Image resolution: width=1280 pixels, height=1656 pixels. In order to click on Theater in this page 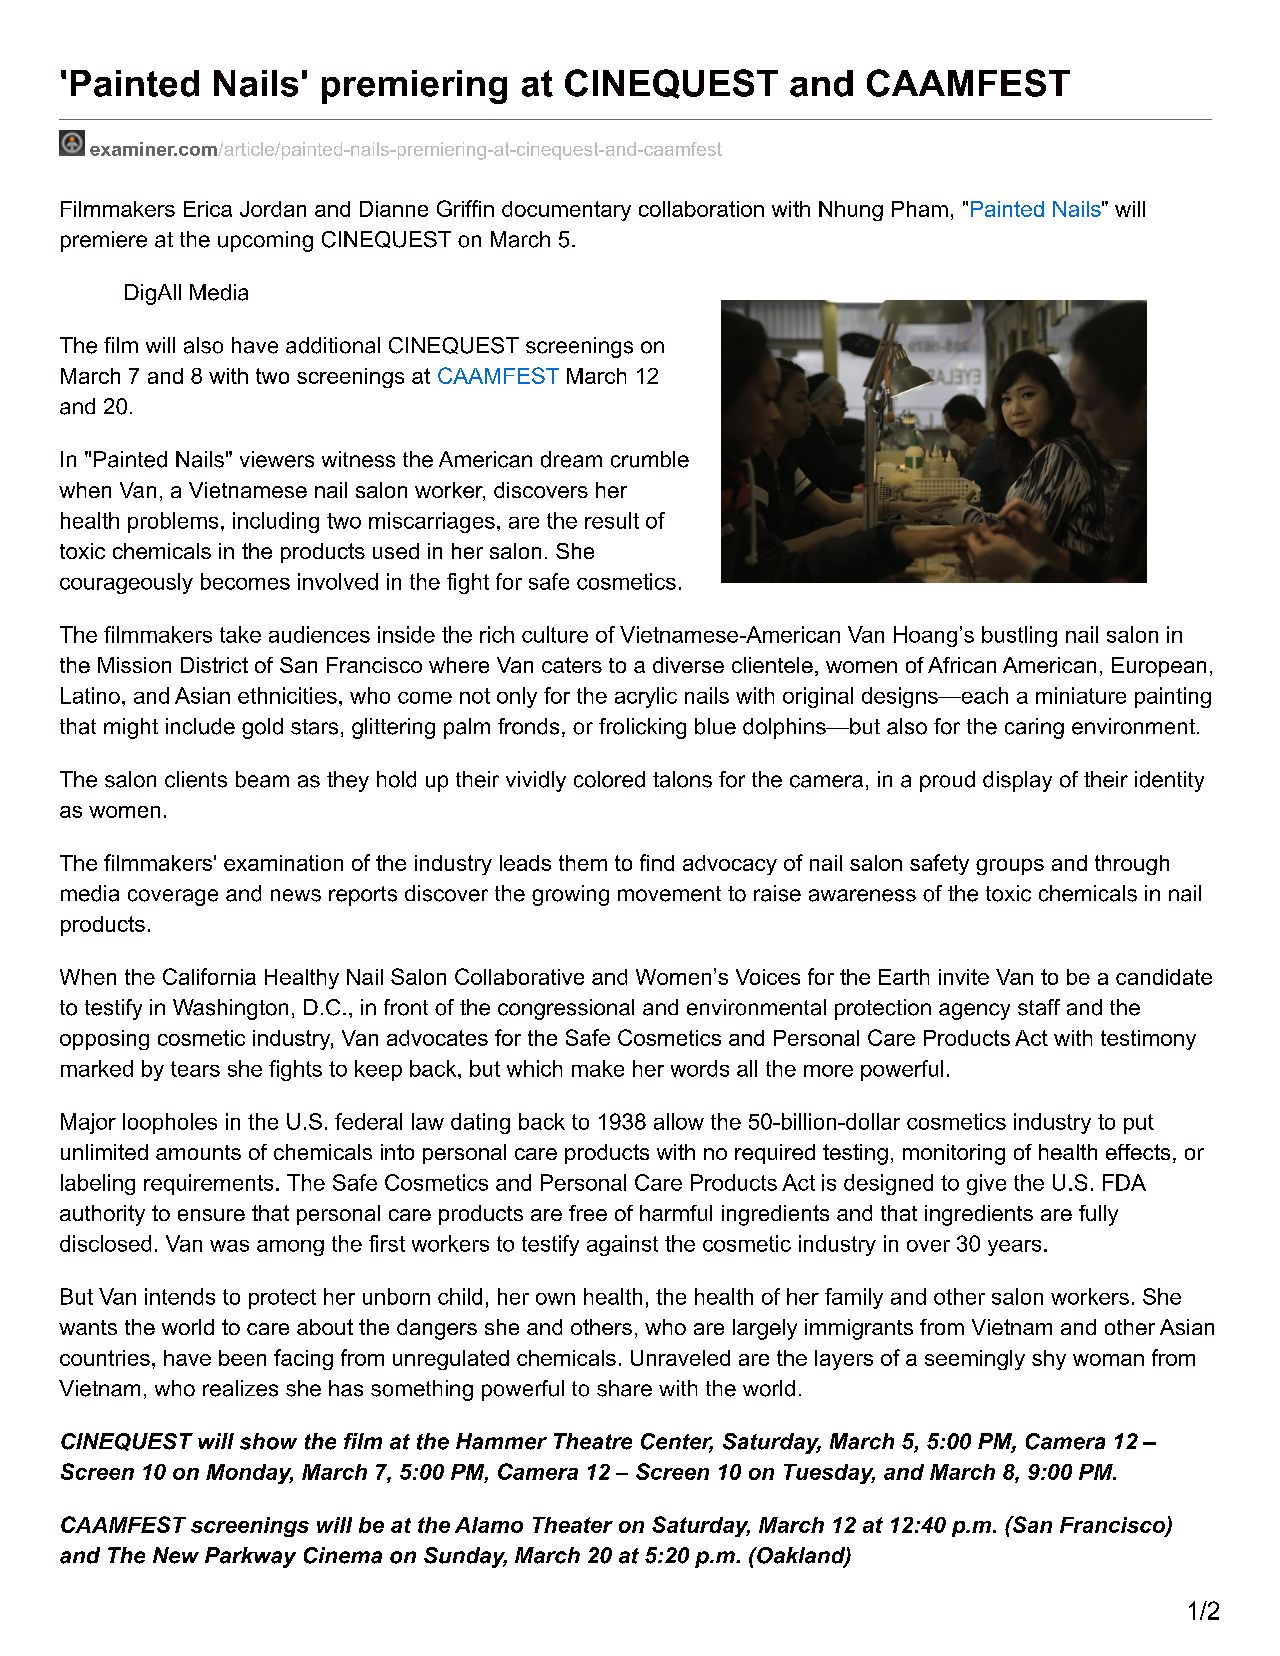, I will do `click(573, 1525)`.
